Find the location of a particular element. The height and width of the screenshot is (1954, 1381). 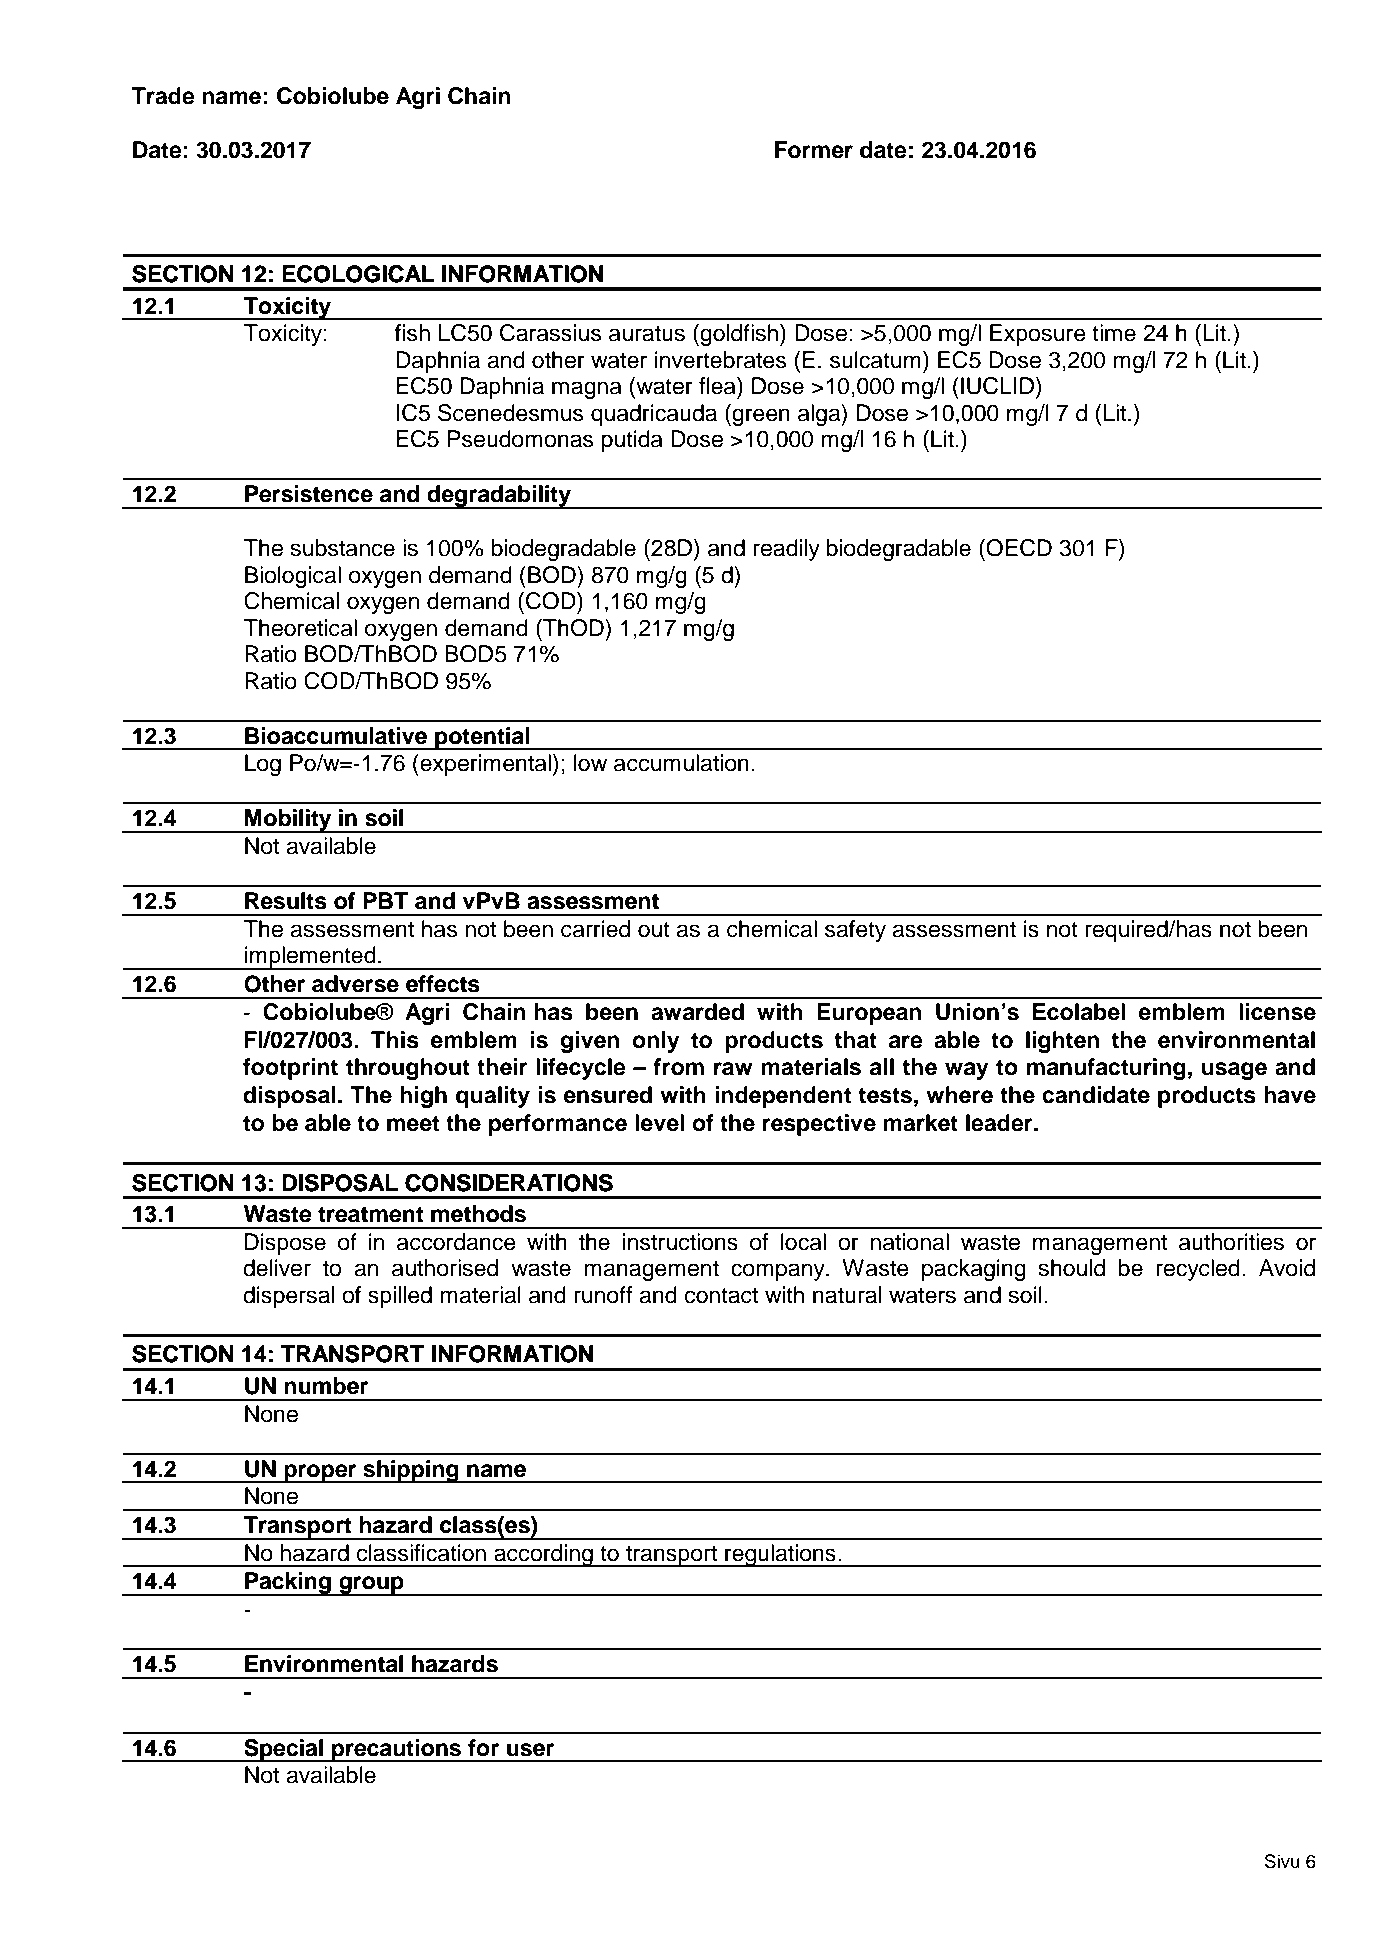

Theoretical is located at coordinates (300, 628).
